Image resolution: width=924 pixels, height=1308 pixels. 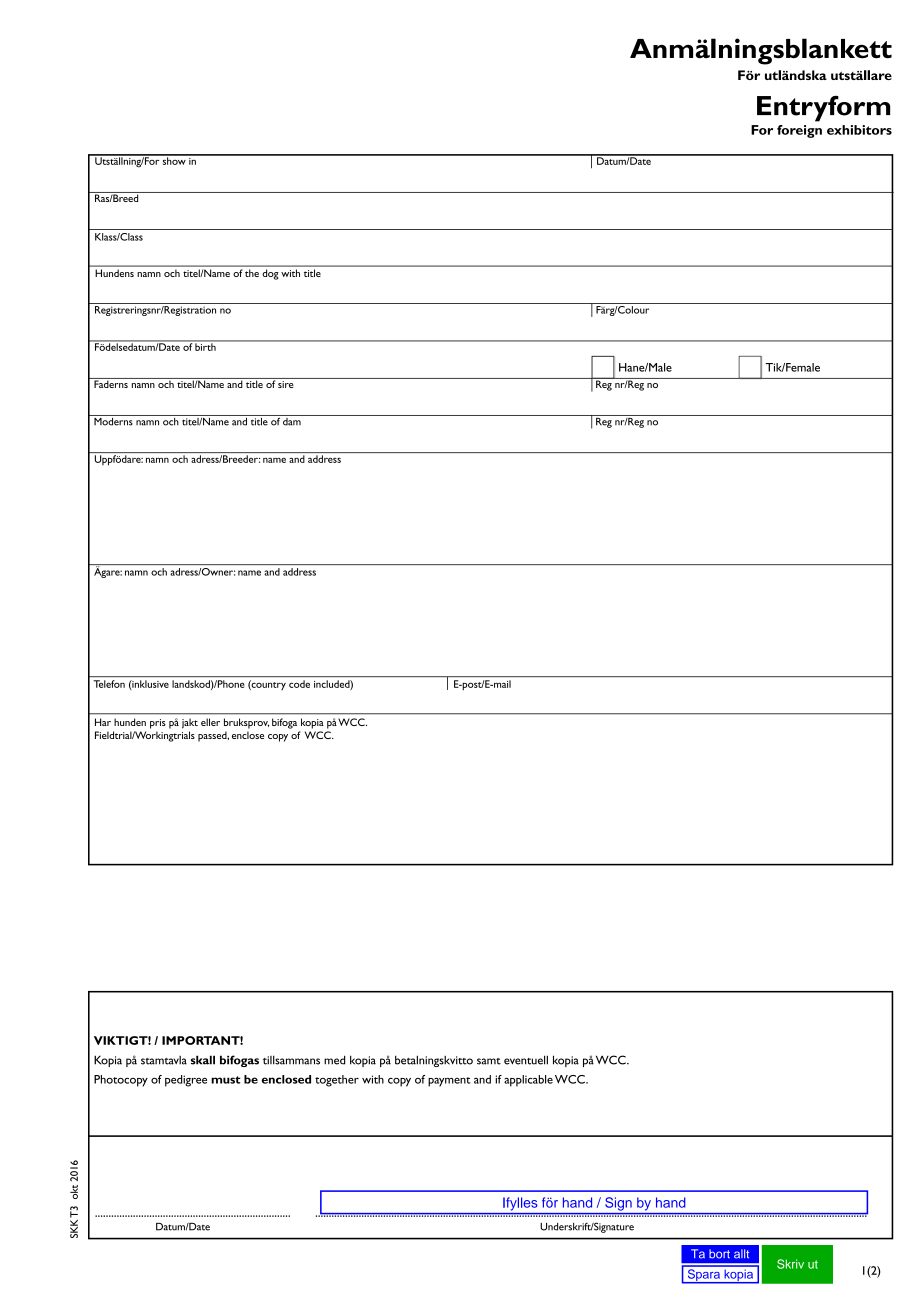 What do you see at coordinates (299, 684) in the page?
I see `code` at bounding box center [299, 684].
